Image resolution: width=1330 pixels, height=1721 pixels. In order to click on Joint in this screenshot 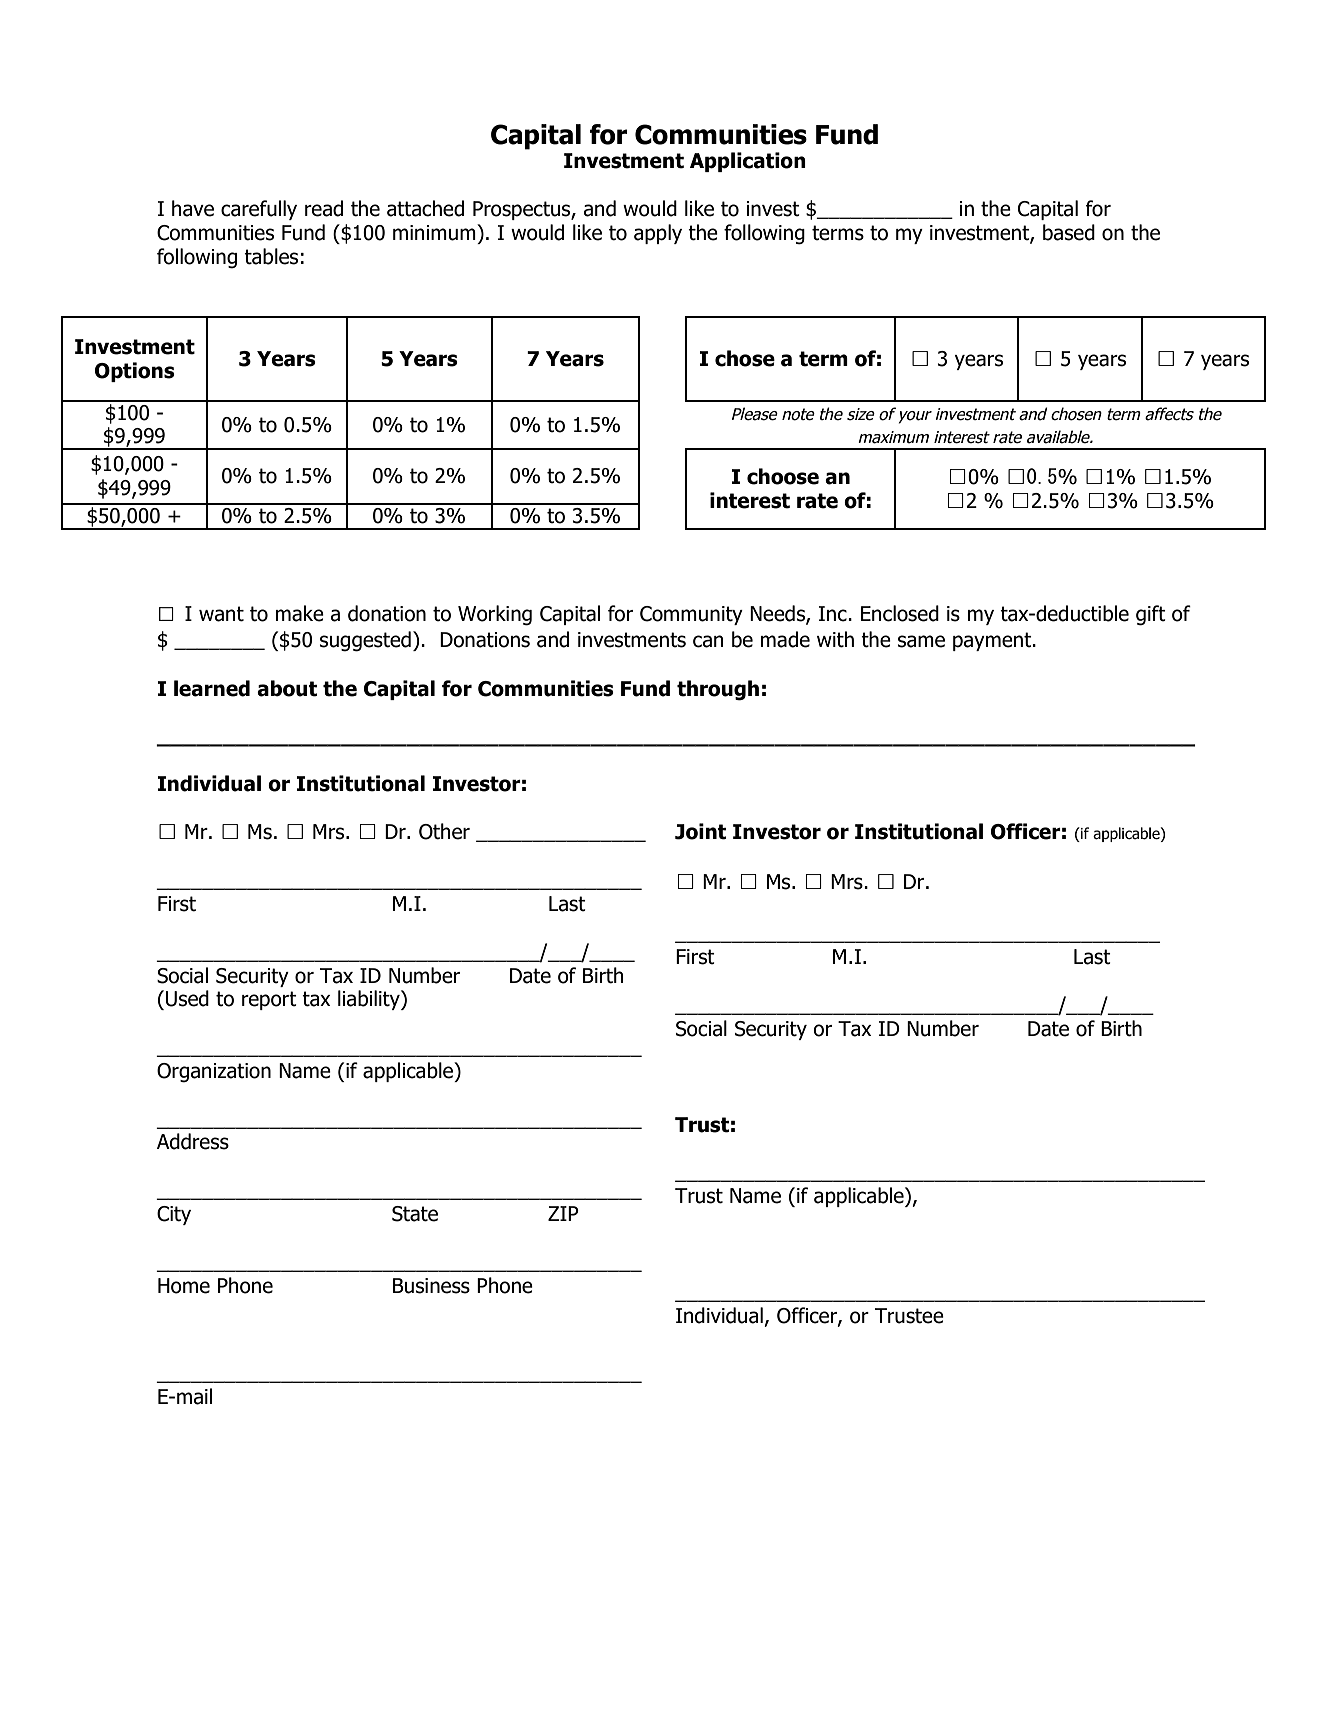, I will do `click(700, 831)`.
